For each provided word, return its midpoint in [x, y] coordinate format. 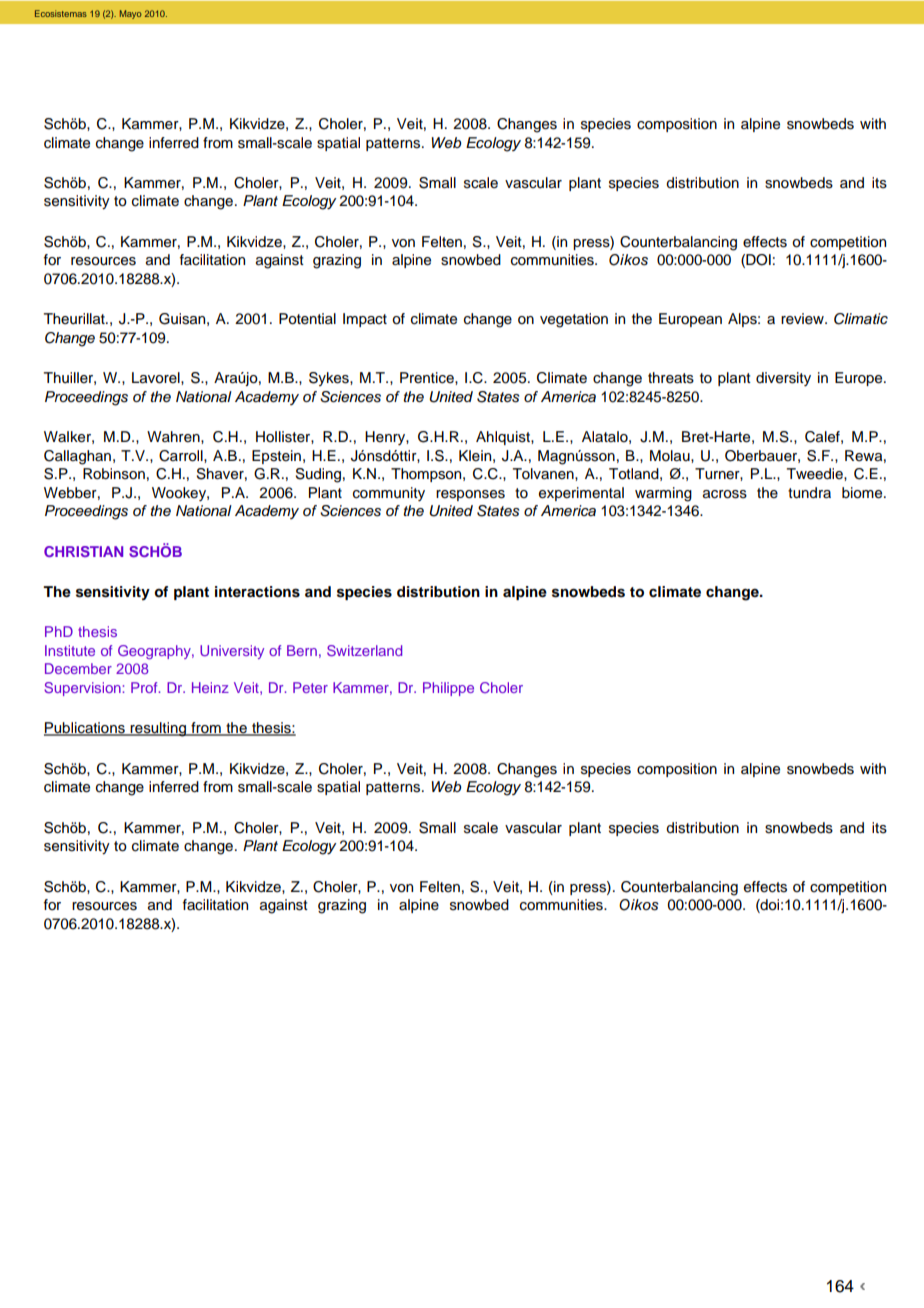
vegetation [574, 320]
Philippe [448, 689]
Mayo [131, 14]
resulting [159, 729]
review [803, 319]
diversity [783, 379]
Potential [307, 319]
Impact [365, 320]
